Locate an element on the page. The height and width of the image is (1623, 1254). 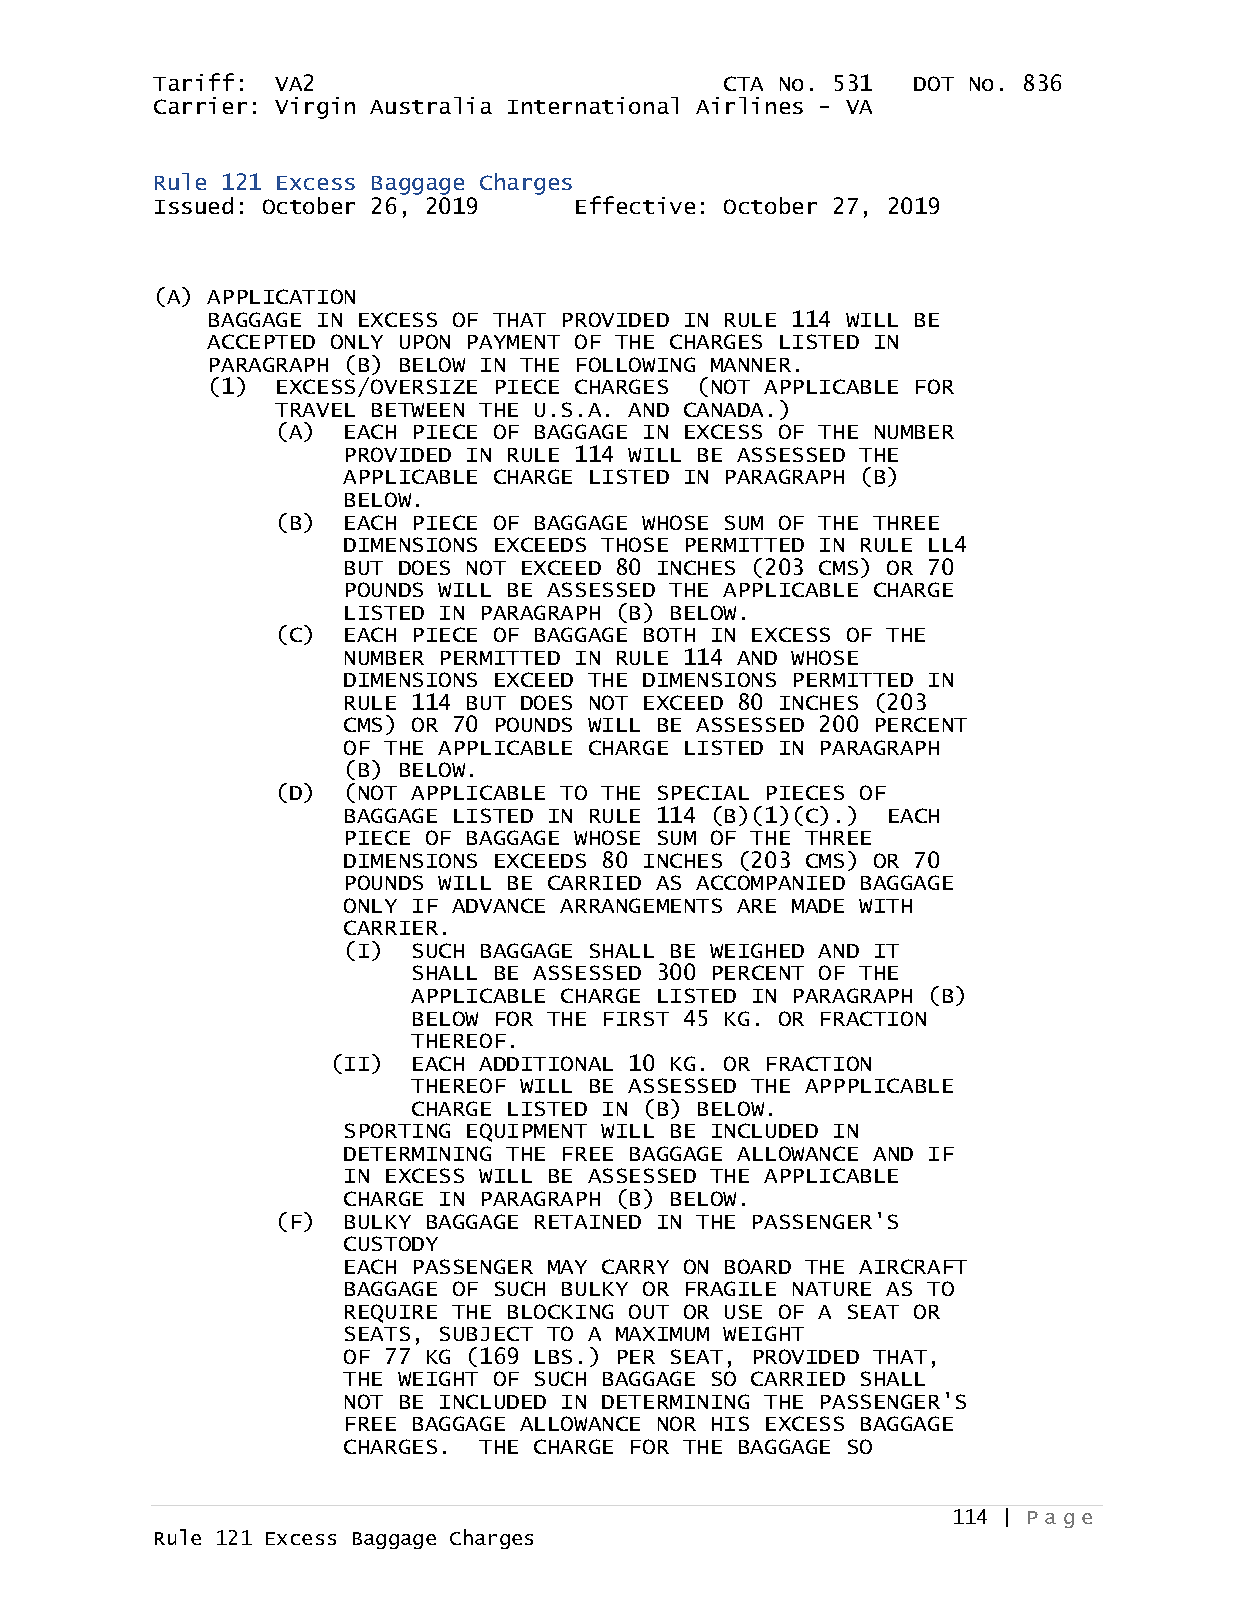
International is located at coordinates (593, 105).
